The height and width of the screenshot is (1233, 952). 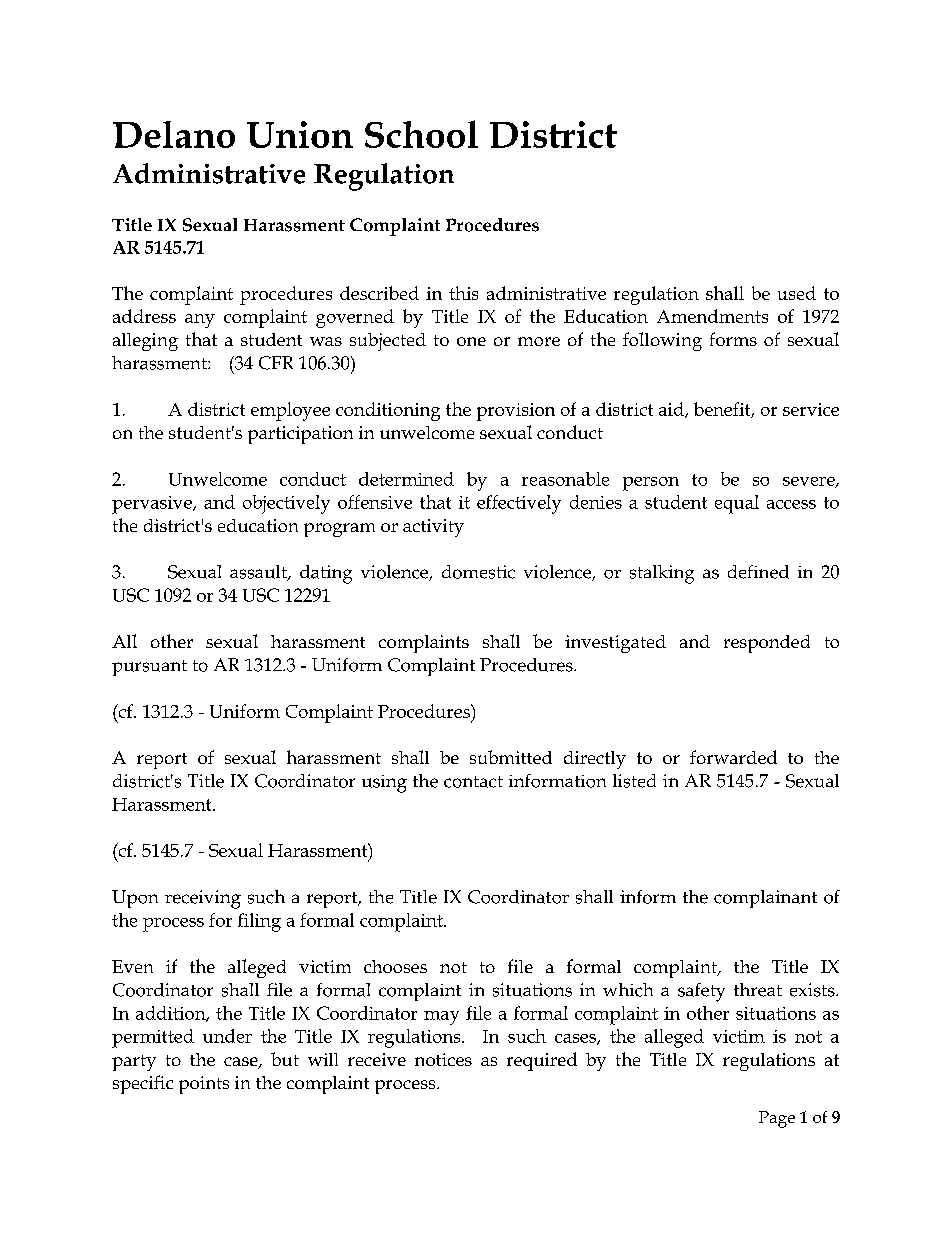 What do you see at coordinates (473, 782) in the screenshot?
I see `contact` at bounding box center [473, 782].
